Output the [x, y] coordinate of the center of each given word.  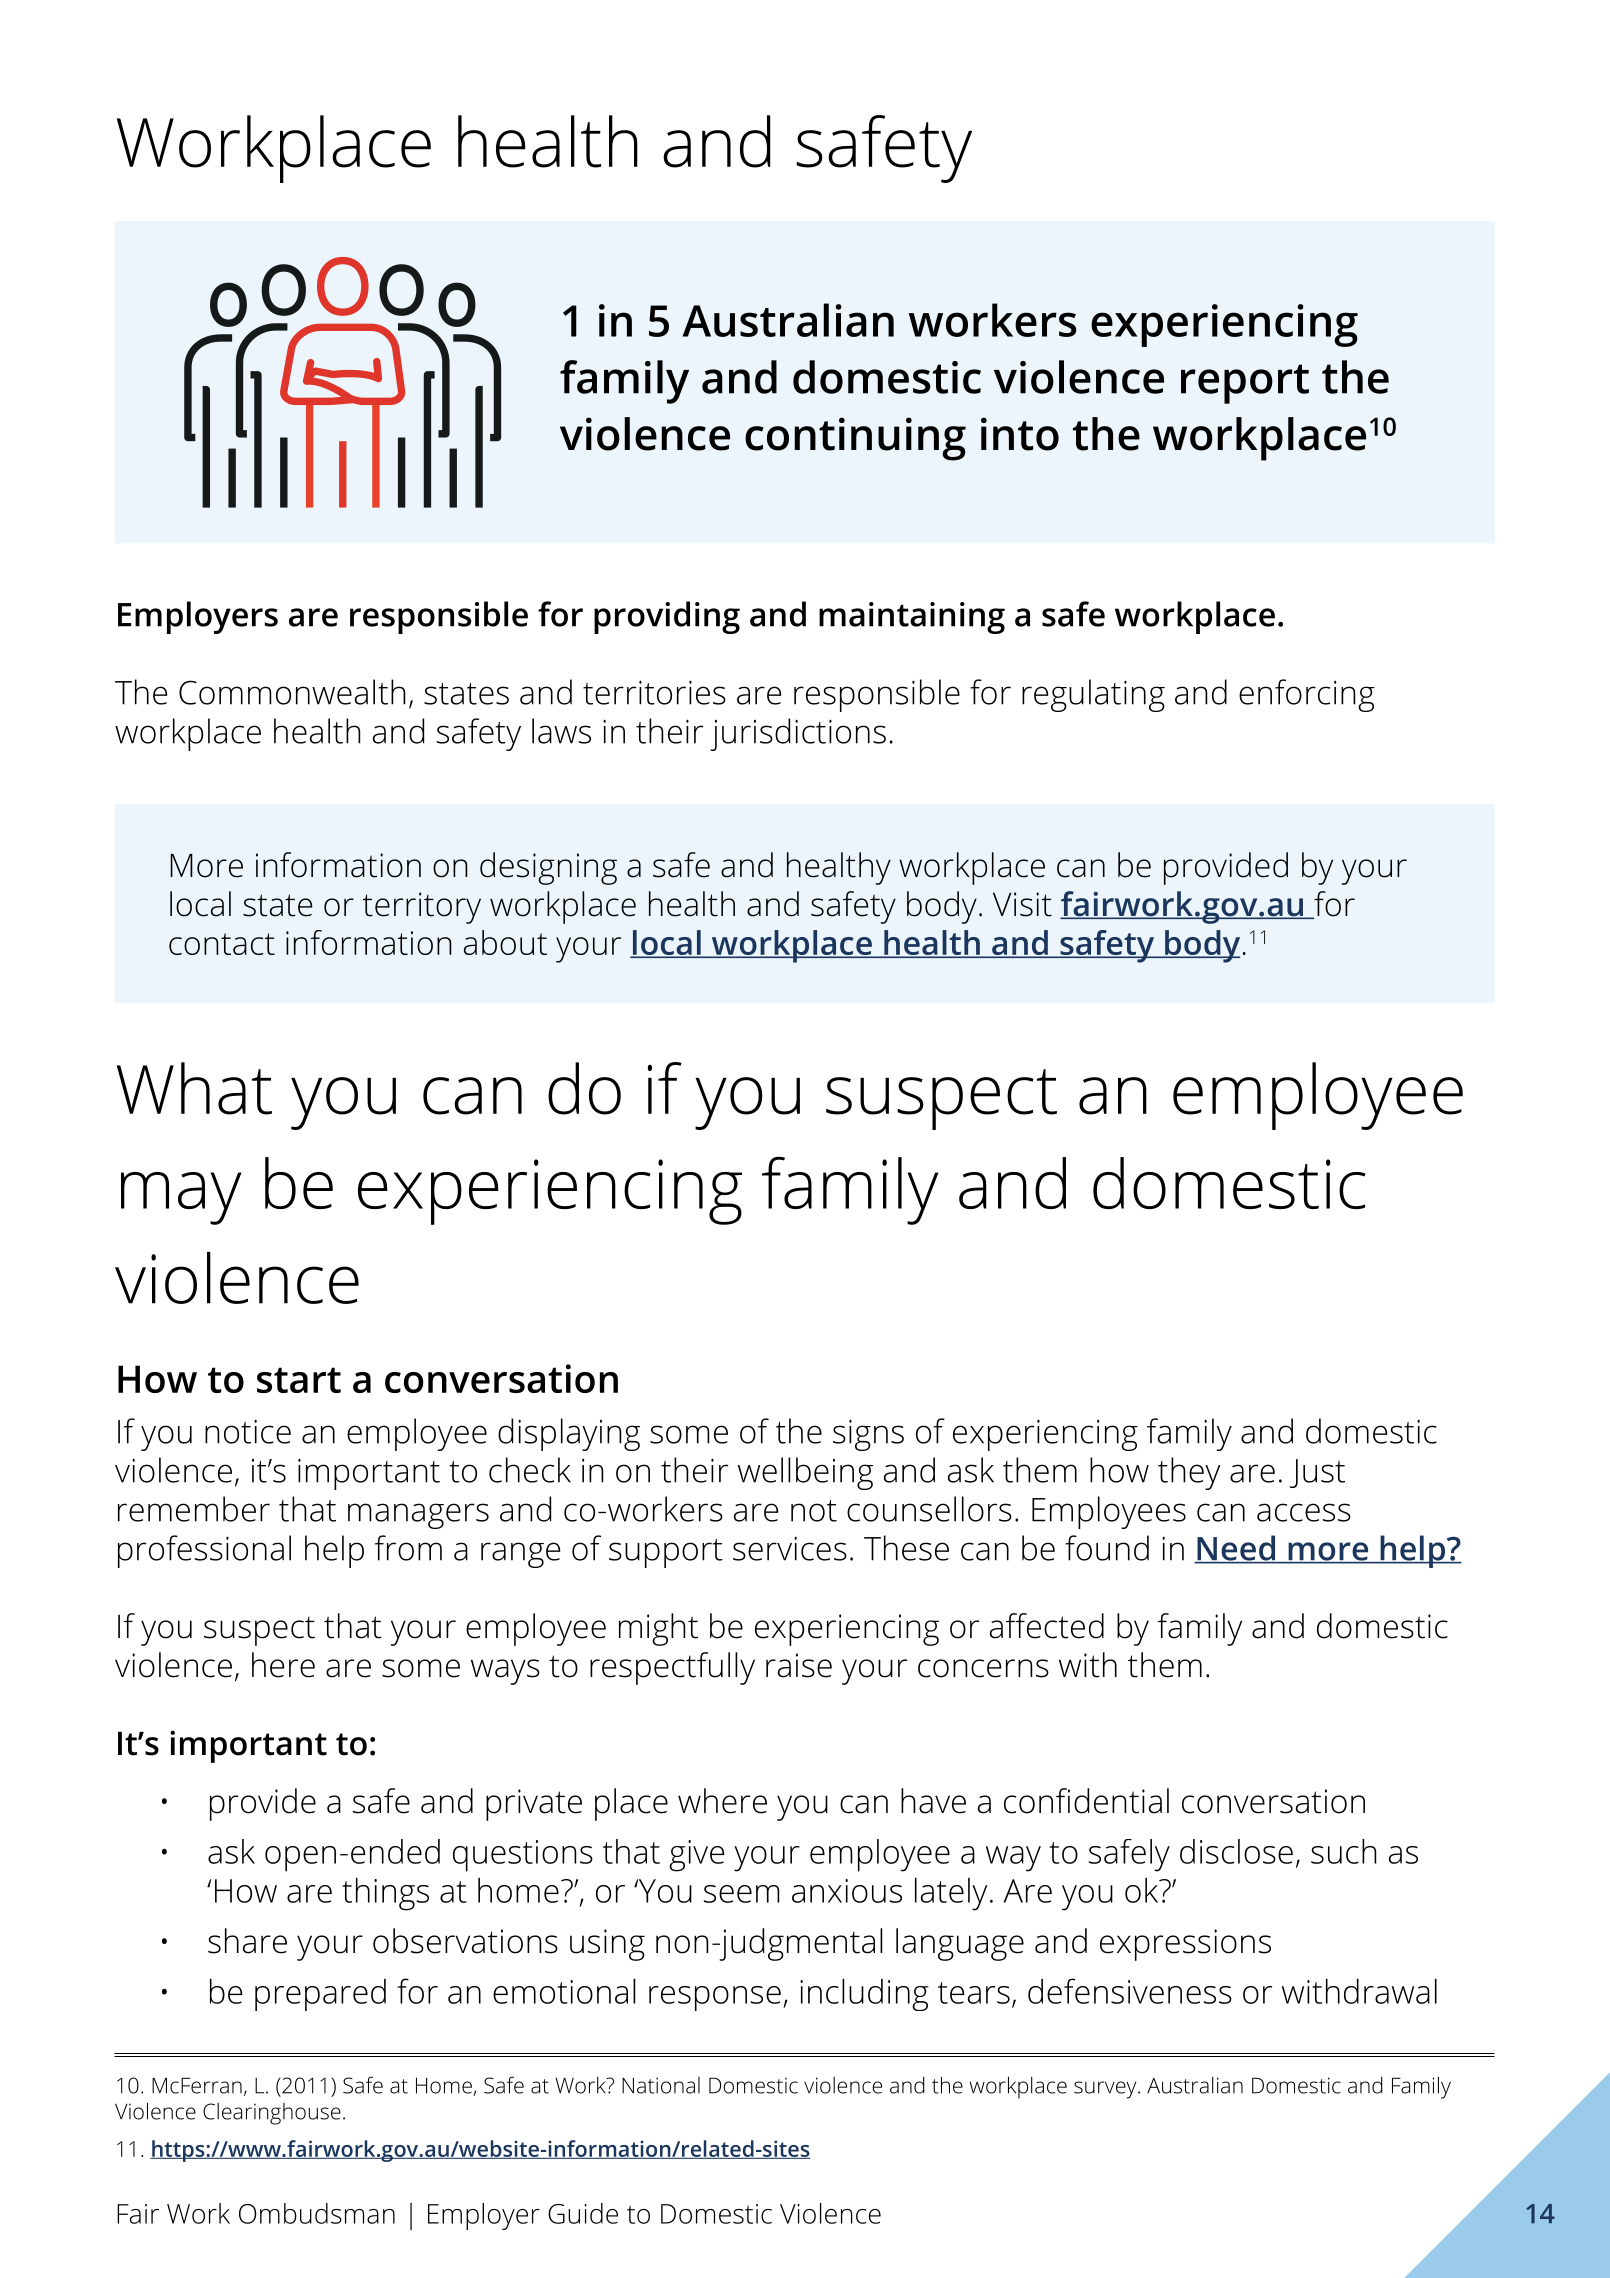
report [1245, 384]
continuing [855, 439]
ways [505, 1672]
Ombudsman [317, 2213]
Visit [1022, 904]
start [299, 1380]
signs [868, 1435]
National [661, 2085]
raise [799, 1665]
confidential [1086, 1801]
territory [422, 908]
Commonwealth [292, 692]
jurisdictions [798, 734]
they [1189, 1473]
